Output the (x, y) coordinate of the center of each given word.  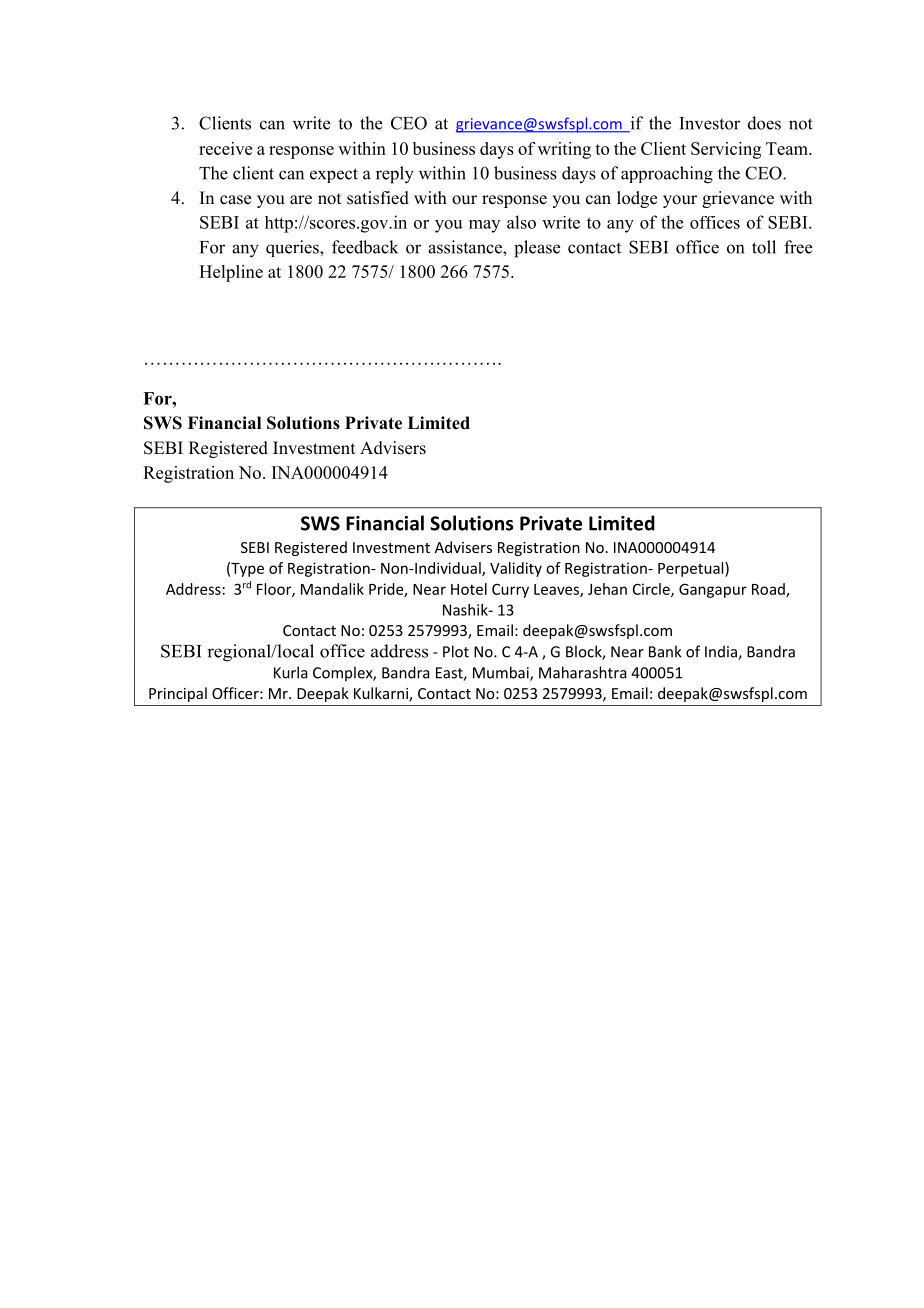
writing (564, 150)
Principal (178, 694)
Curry (510, 591)
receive (225, 148)
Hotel (469, 589)
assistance (466, 247)
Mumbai (502, 673)
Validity (516, 569)
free (798, 247)
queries (293, 248)
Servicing (726, 150)
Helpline (231, 273)
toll (764, 247)
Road (769, 590)
